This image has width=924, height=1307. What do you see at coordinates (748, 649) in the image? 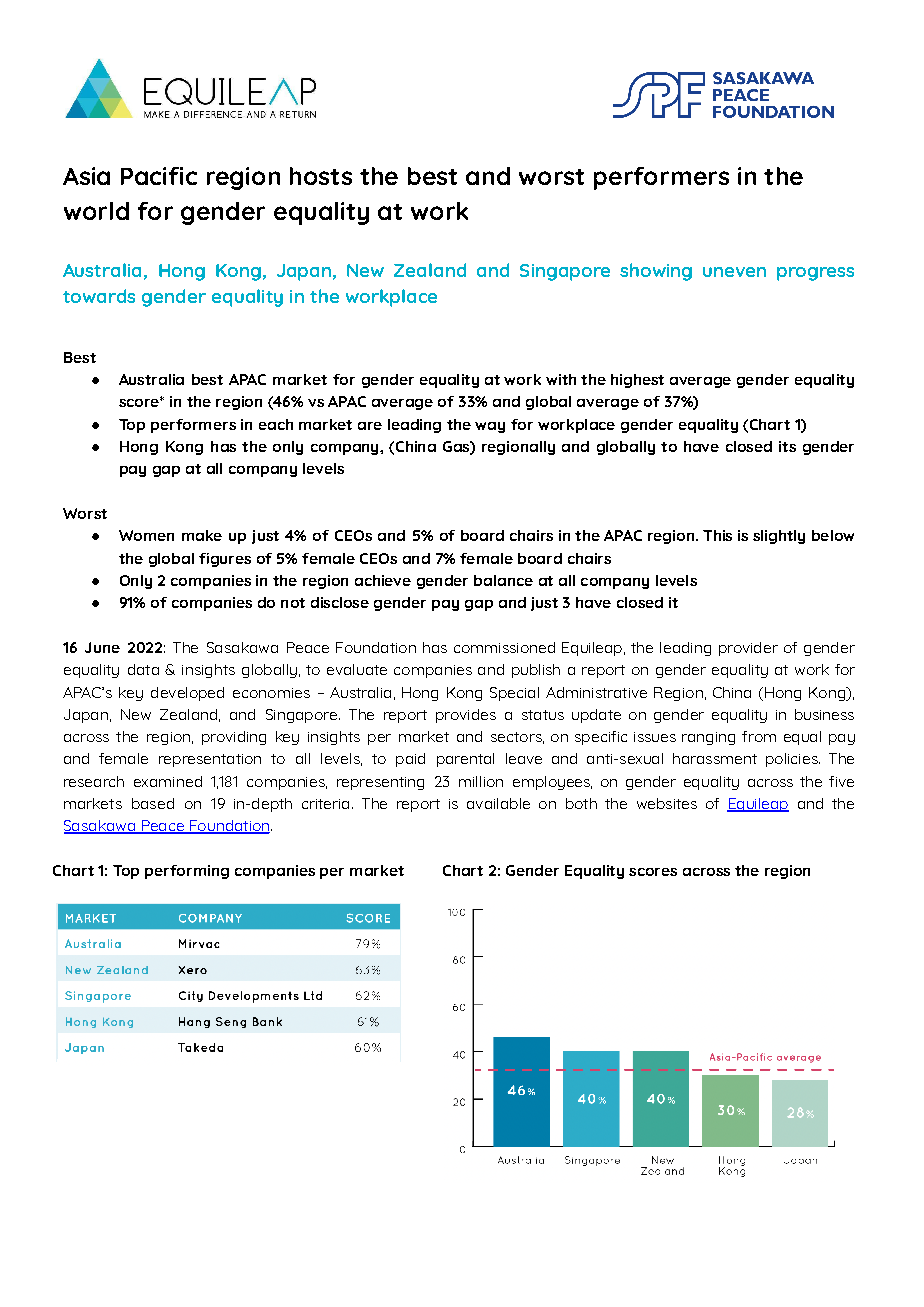
I see `provider` at bounding box center [748, 649].
